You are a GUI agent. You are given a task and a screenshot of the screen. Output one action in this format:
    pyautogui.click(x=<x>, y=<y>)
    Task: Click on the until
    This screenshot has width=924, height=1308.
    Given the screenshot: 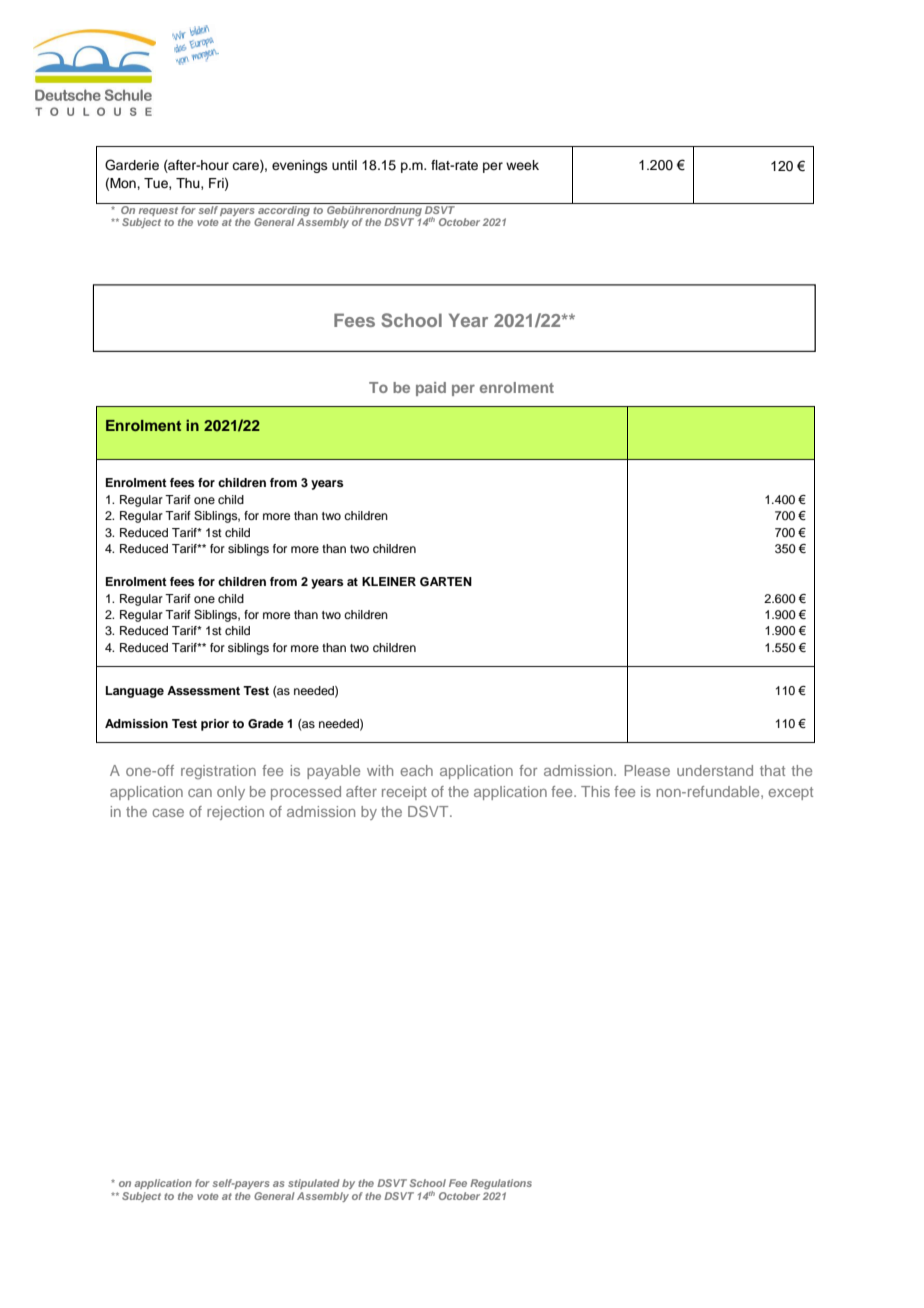 What is the action you would take?
    pyautogui.click(x=344, y=165)
